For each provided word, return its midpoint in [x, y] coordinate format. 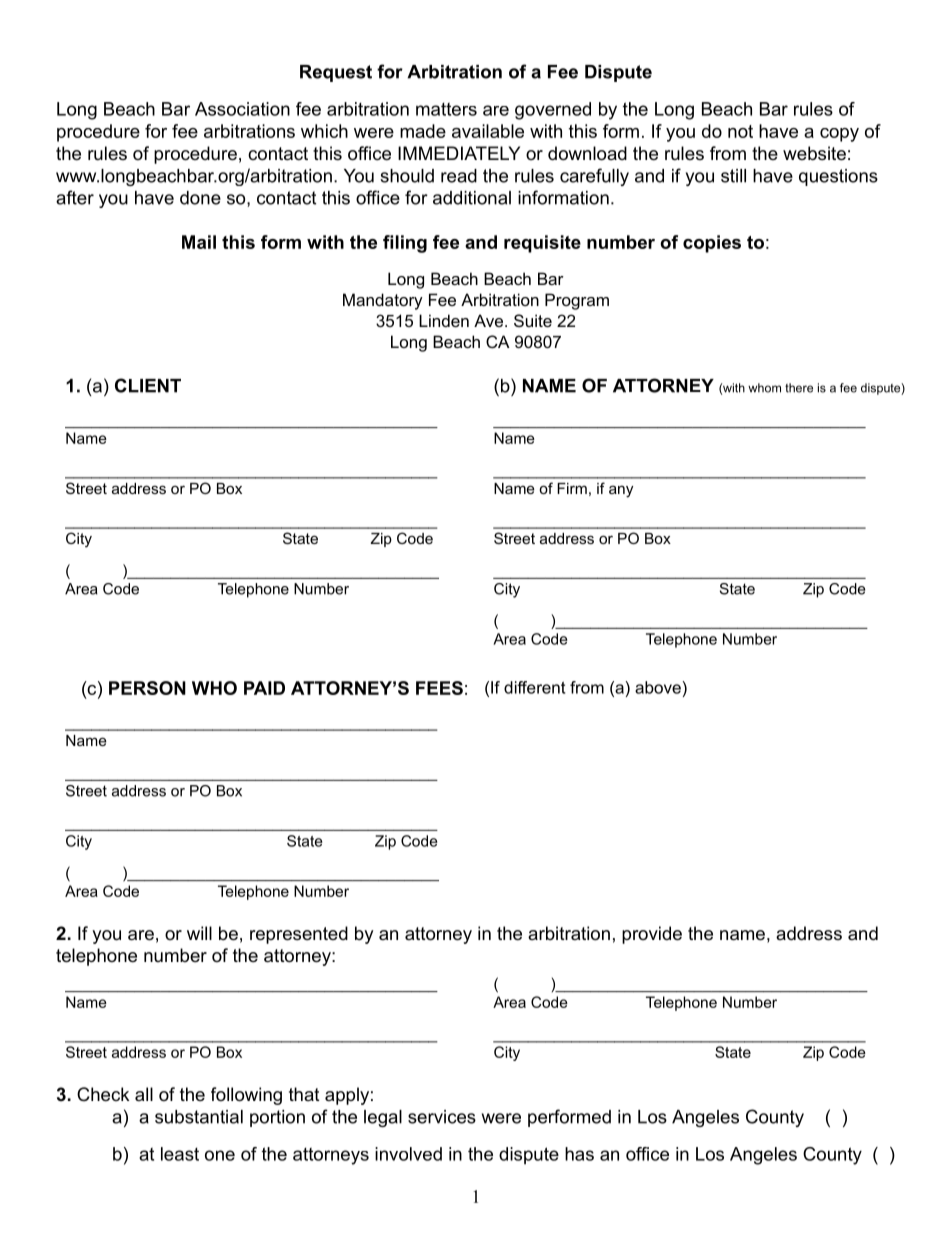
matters [446, 109]
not [740, 131]
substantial [199, 1117]
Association [242, 109]
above [659, 687]
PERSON [147, 688]
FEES [439, 688]
